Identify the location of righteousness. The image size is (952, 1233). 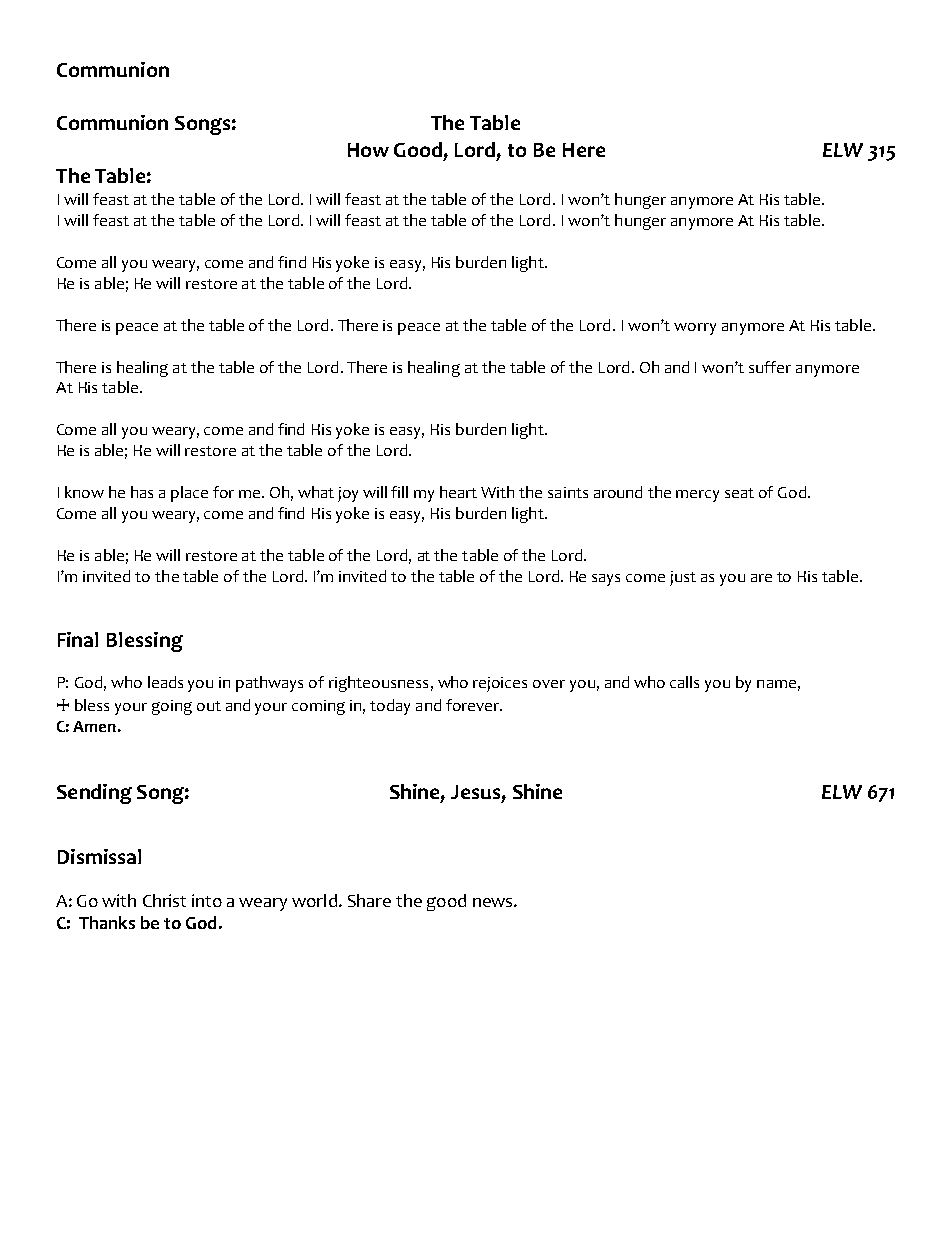
(378, 684).
